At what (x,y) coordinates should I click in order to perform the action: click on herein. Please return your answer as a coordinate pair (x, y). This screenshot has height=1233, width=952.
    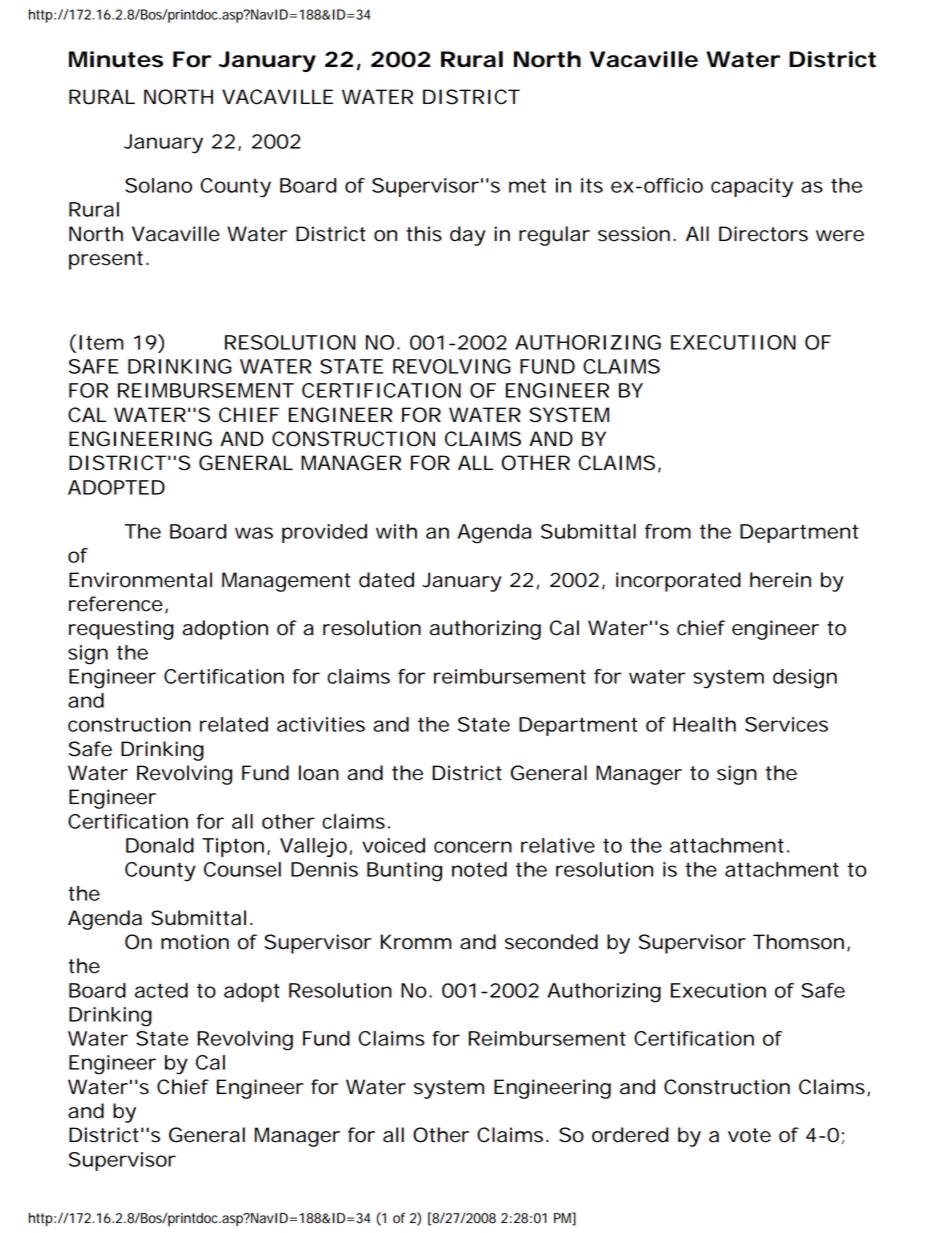
    Looking at the image, I should click on (780, 580).
